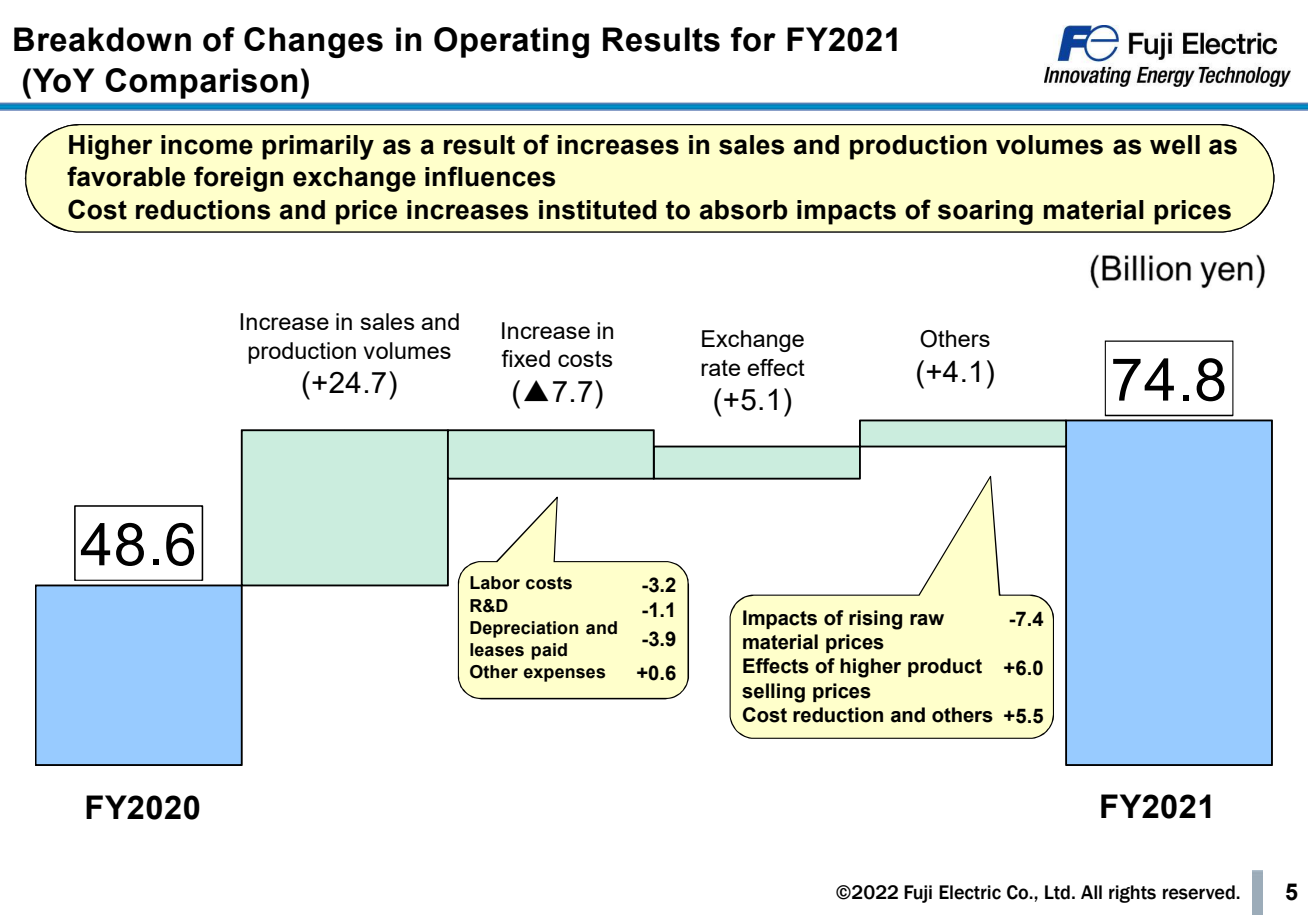 The image size is (1308, 924). Describe the element at coordinates (720, 368) in the image. I see `rate` at that location.
